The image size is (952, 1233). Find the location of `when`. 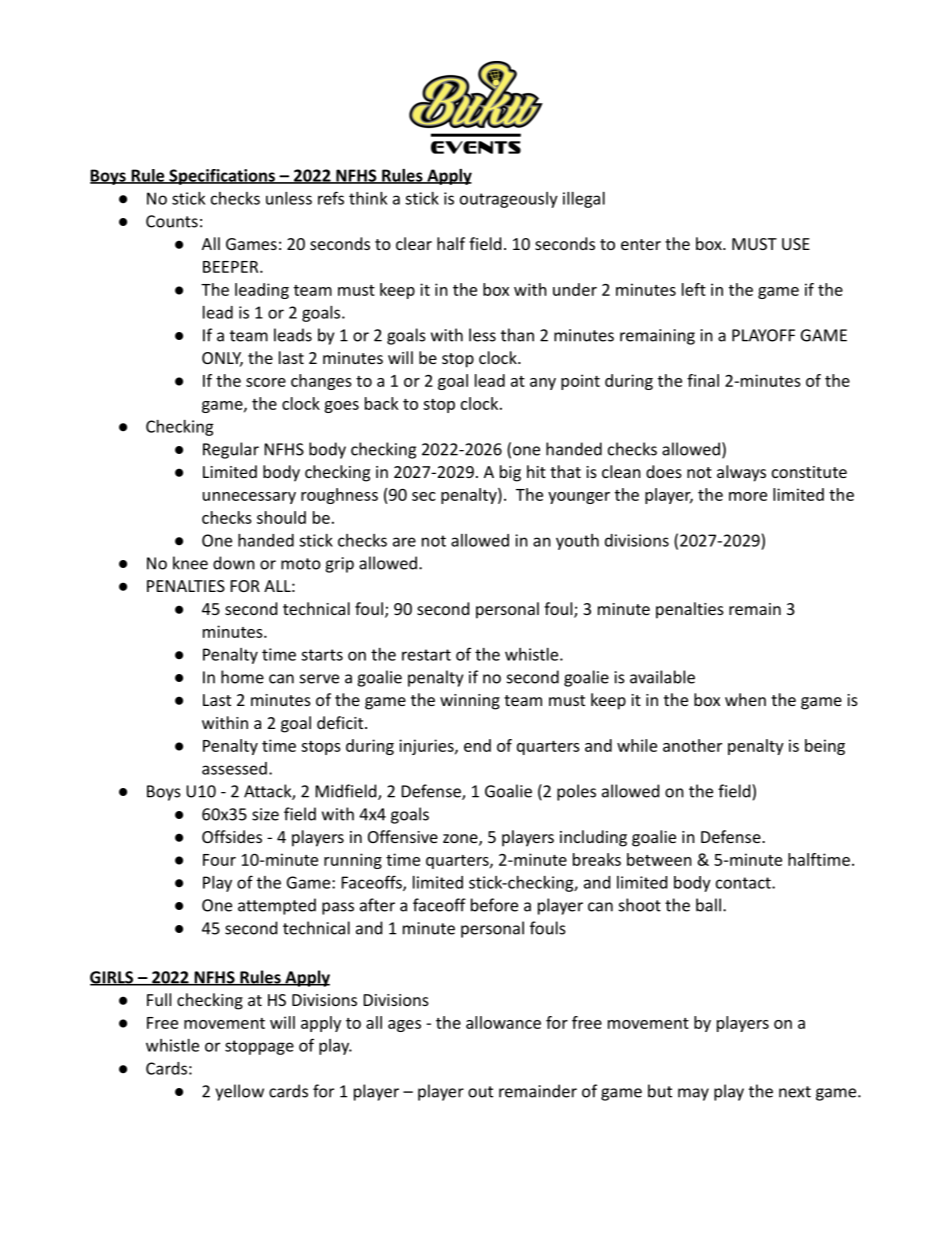

when is located at coordinates (745, 699).
